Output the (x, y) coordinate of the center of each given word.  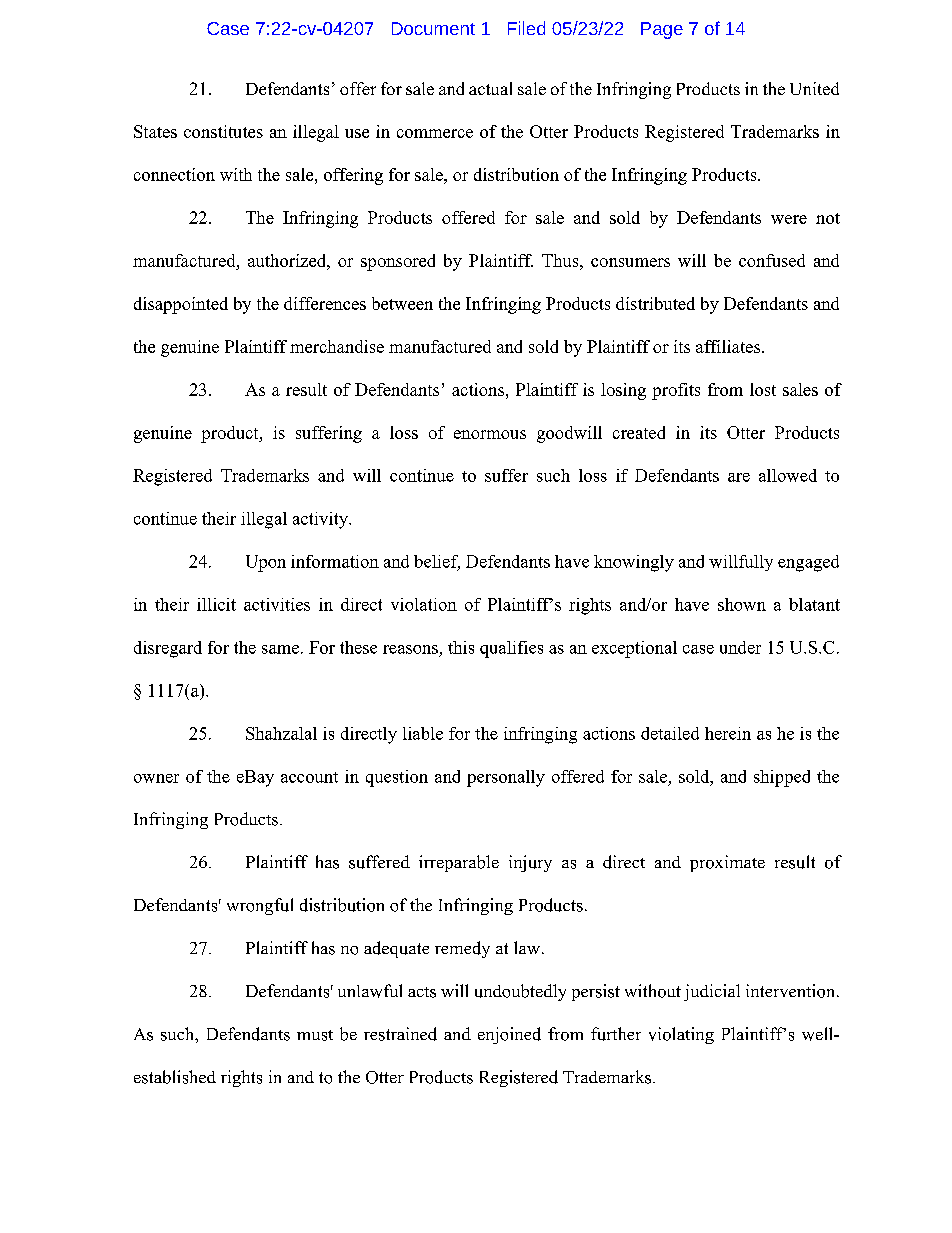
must (315, 1035)
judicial (712, 992)
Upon (266, 563)
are (739, 477)
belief (437, 562)
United (814, 88)
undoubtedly (520, 992)
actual (490, 88)
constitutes (223, 131)
